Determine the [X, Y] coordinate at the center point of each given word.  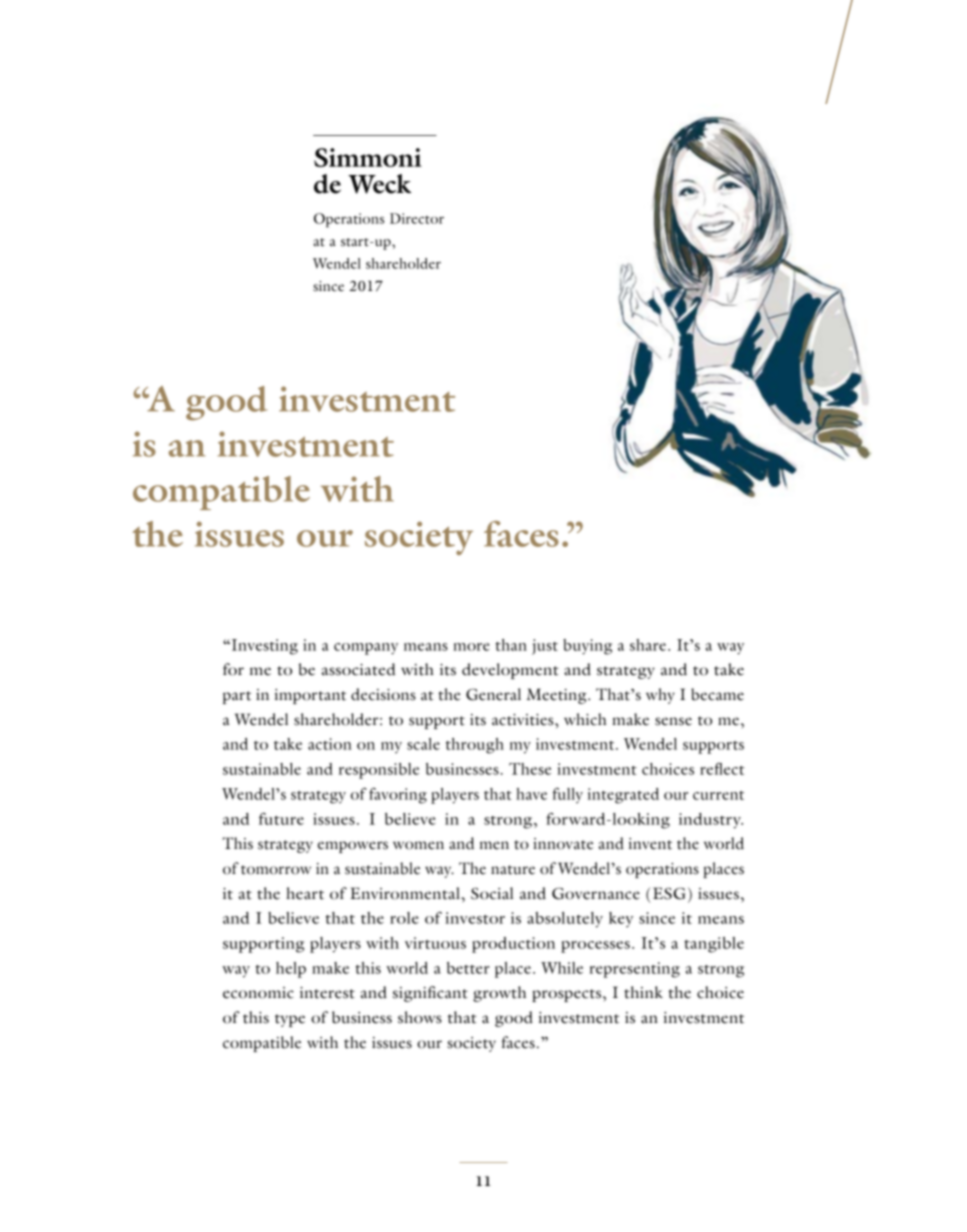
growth [499, 994]
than [511, 645]
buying [587, 647]
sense [673, 721]
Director [417, 218]
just [545, 647]
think [643, 992]
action [330, 744]
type [290, 1020]
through [475, 746]
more [471, 647]
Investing [263, 647]
